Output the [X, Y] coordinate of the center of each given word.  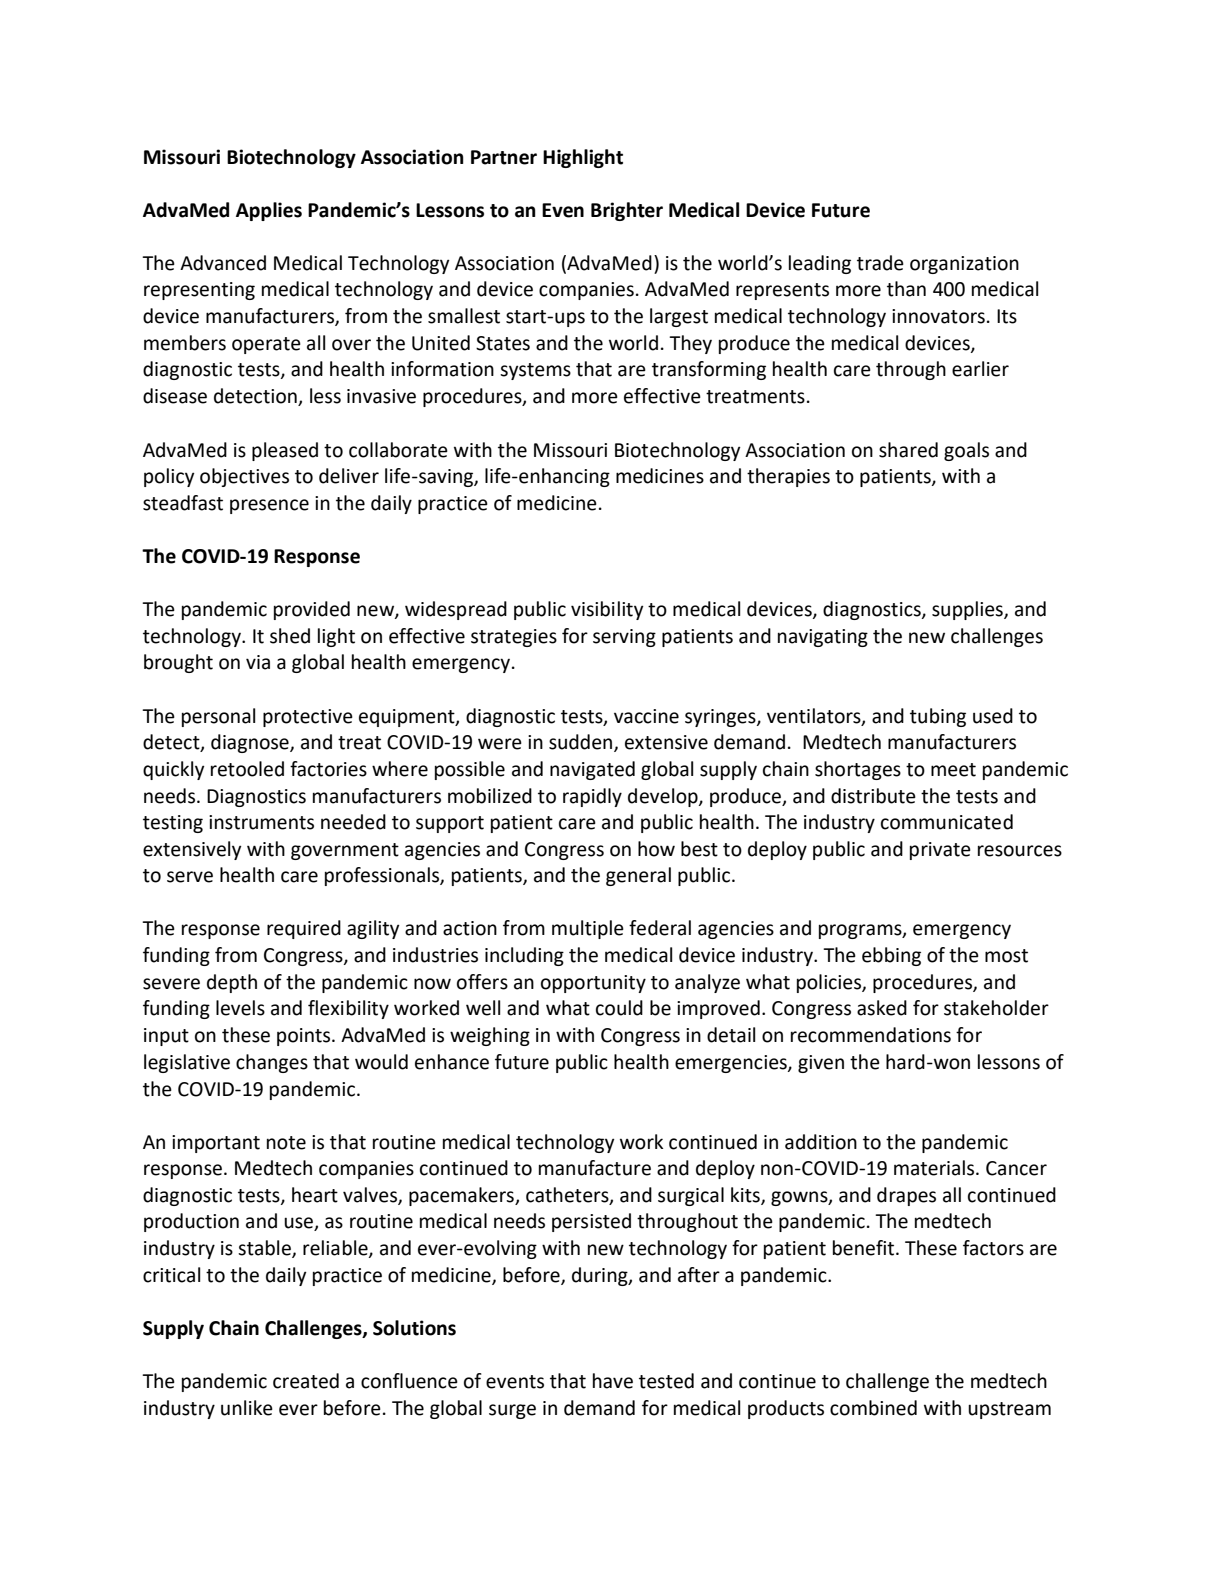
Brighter [627, 211]
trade [880, 263]
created [306, 1381]
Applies [269, 211]
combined [873, 1408]
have [613, 1381]
